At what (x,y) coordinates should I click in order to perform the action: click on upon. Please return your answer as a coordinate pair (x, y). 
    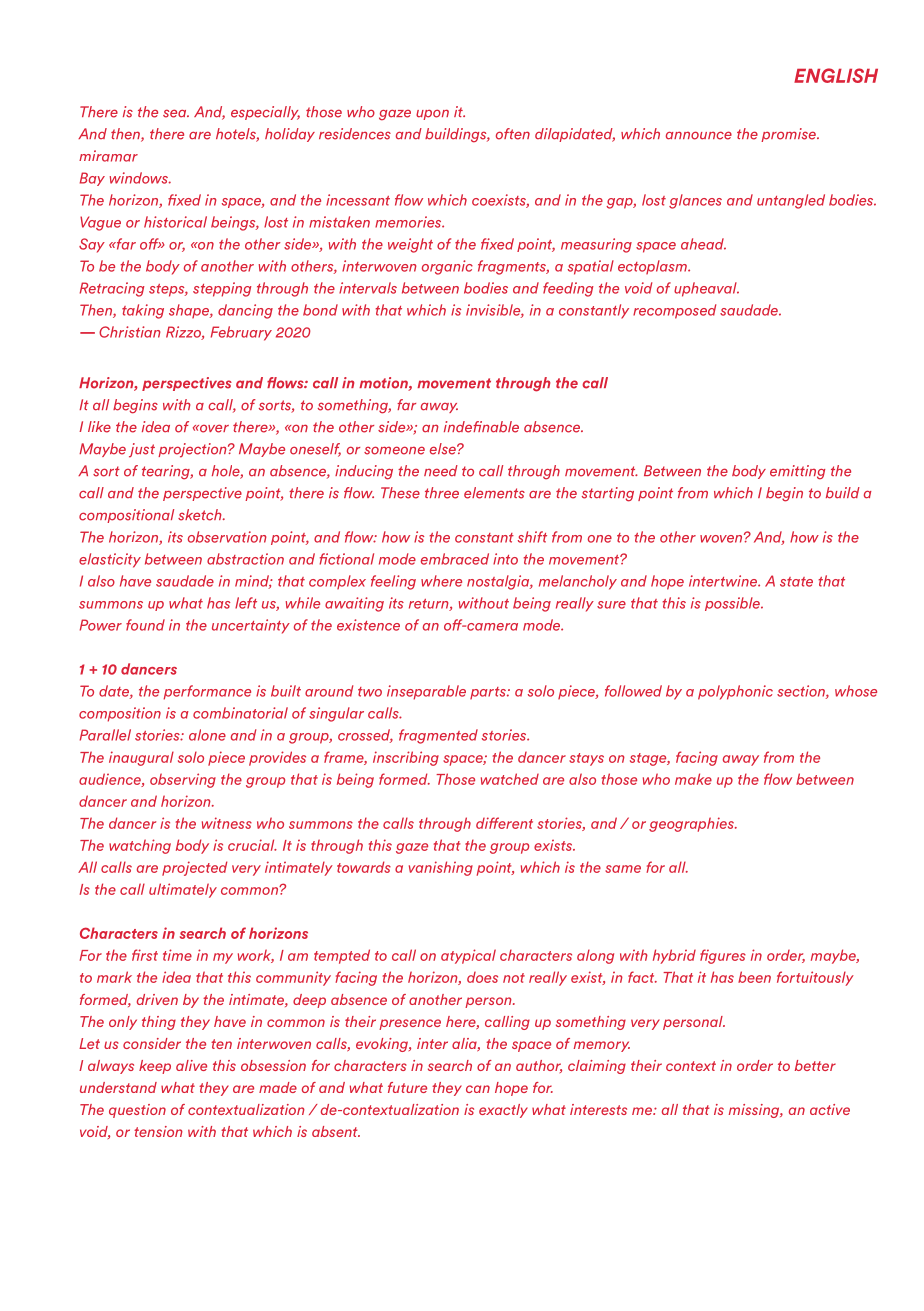
    Looking at the image, I should click on (432, 114).
